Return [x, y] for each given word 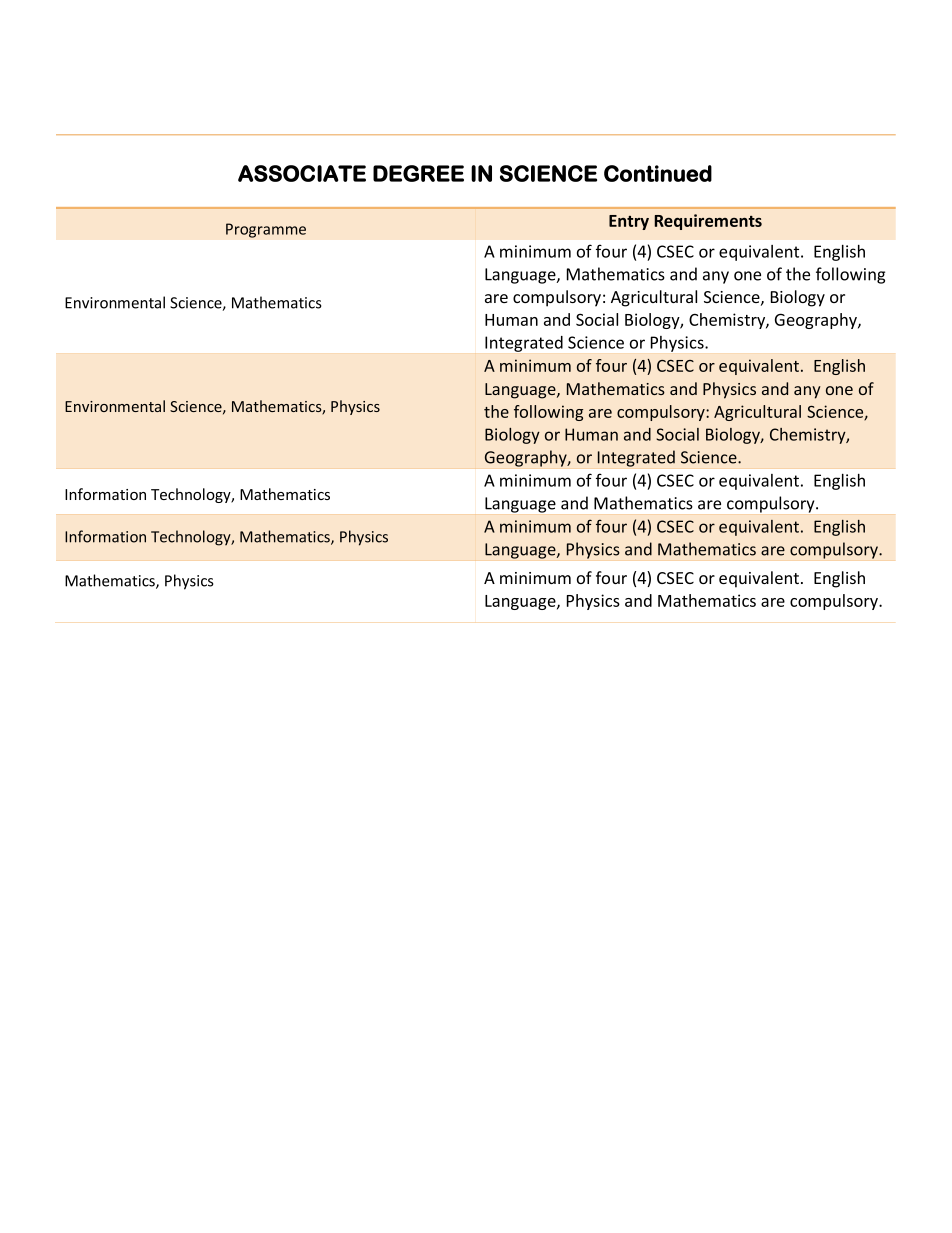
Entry [629, 222]
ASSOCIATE [302, 173]
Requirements [708, 222]
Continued [658, 173]
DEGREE [418, 173]
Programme [266, 230]
